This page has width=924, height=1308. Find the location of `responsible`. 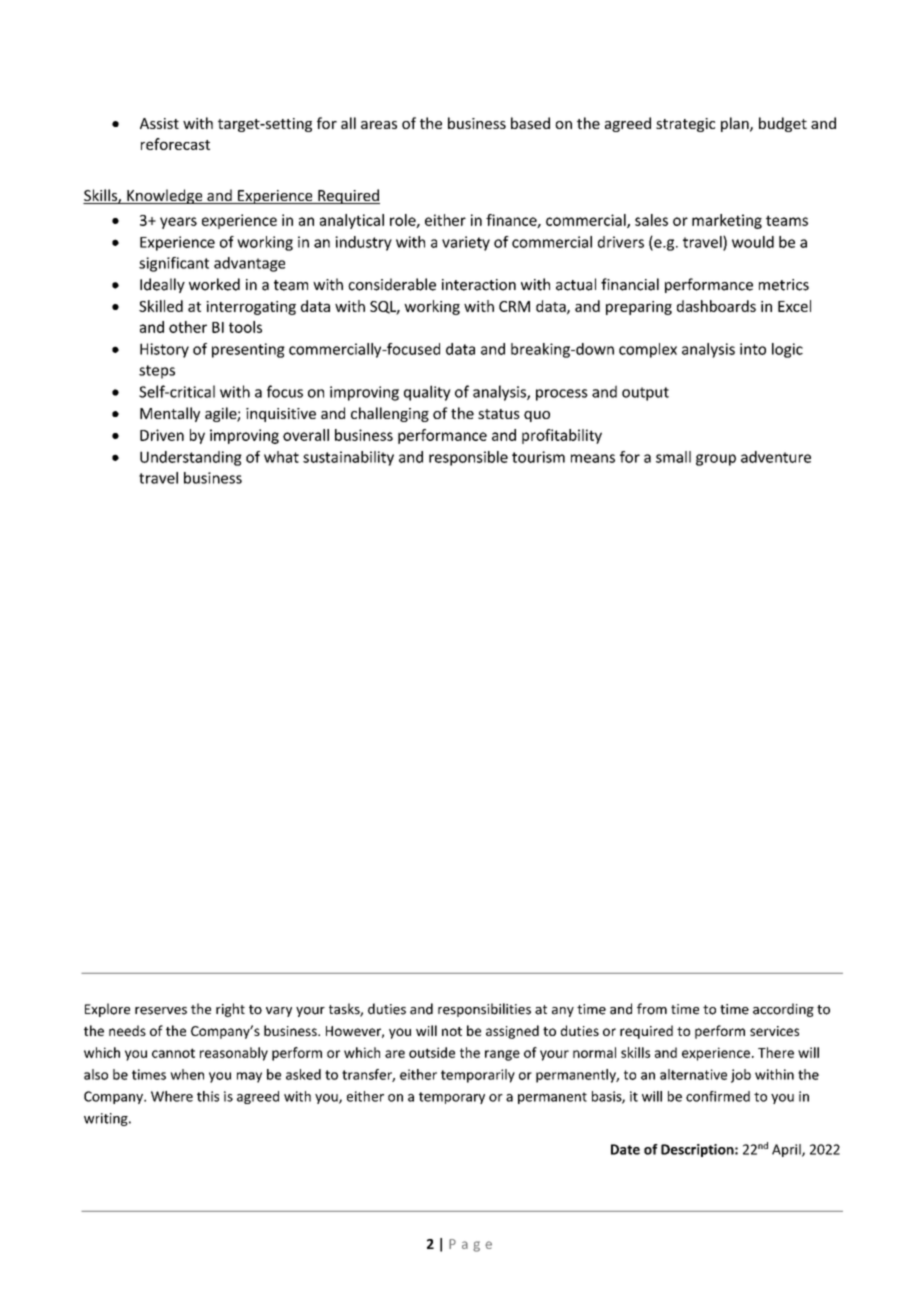

responsible is located at coordinates (468, 458).
